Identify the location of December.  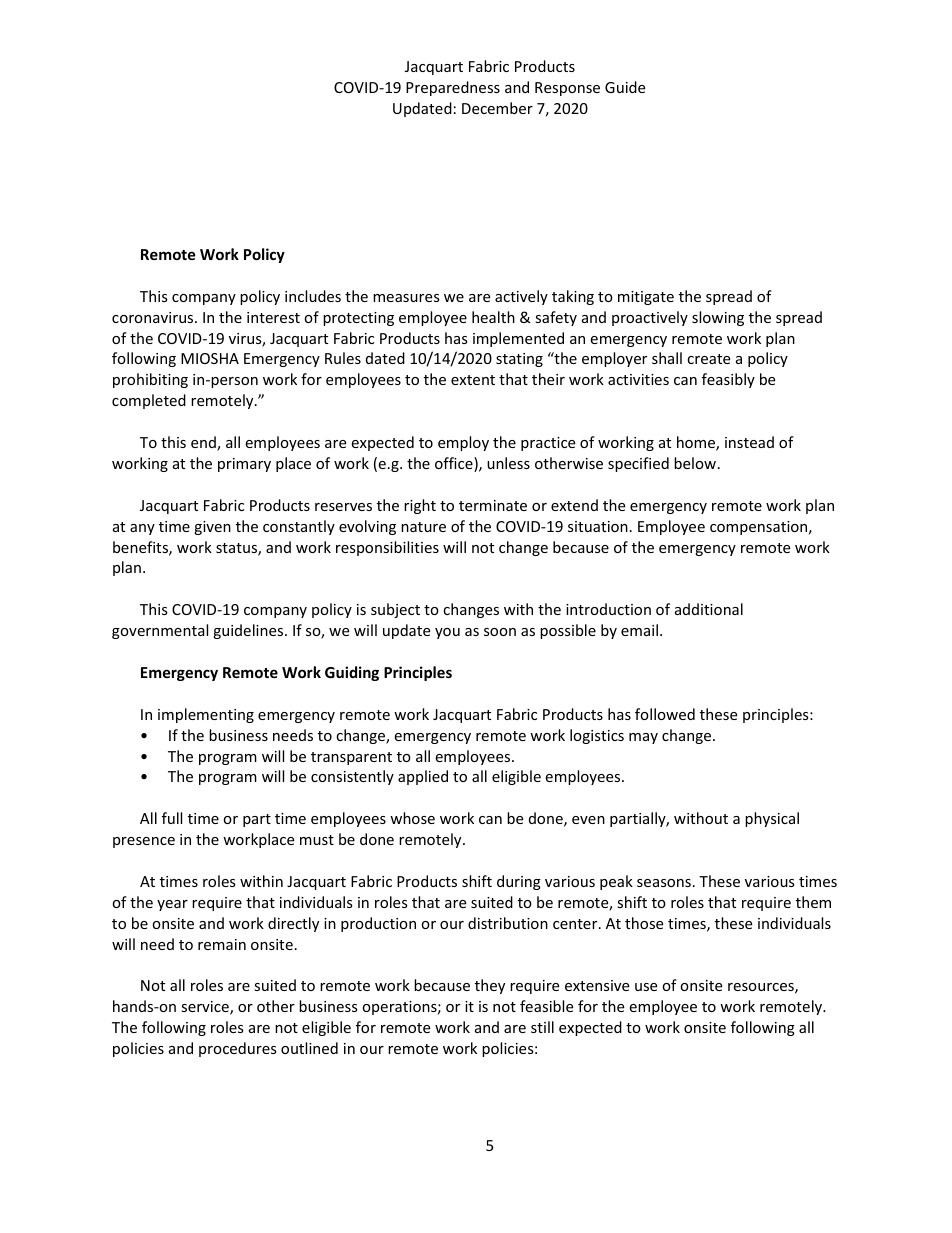
(497, 108).
